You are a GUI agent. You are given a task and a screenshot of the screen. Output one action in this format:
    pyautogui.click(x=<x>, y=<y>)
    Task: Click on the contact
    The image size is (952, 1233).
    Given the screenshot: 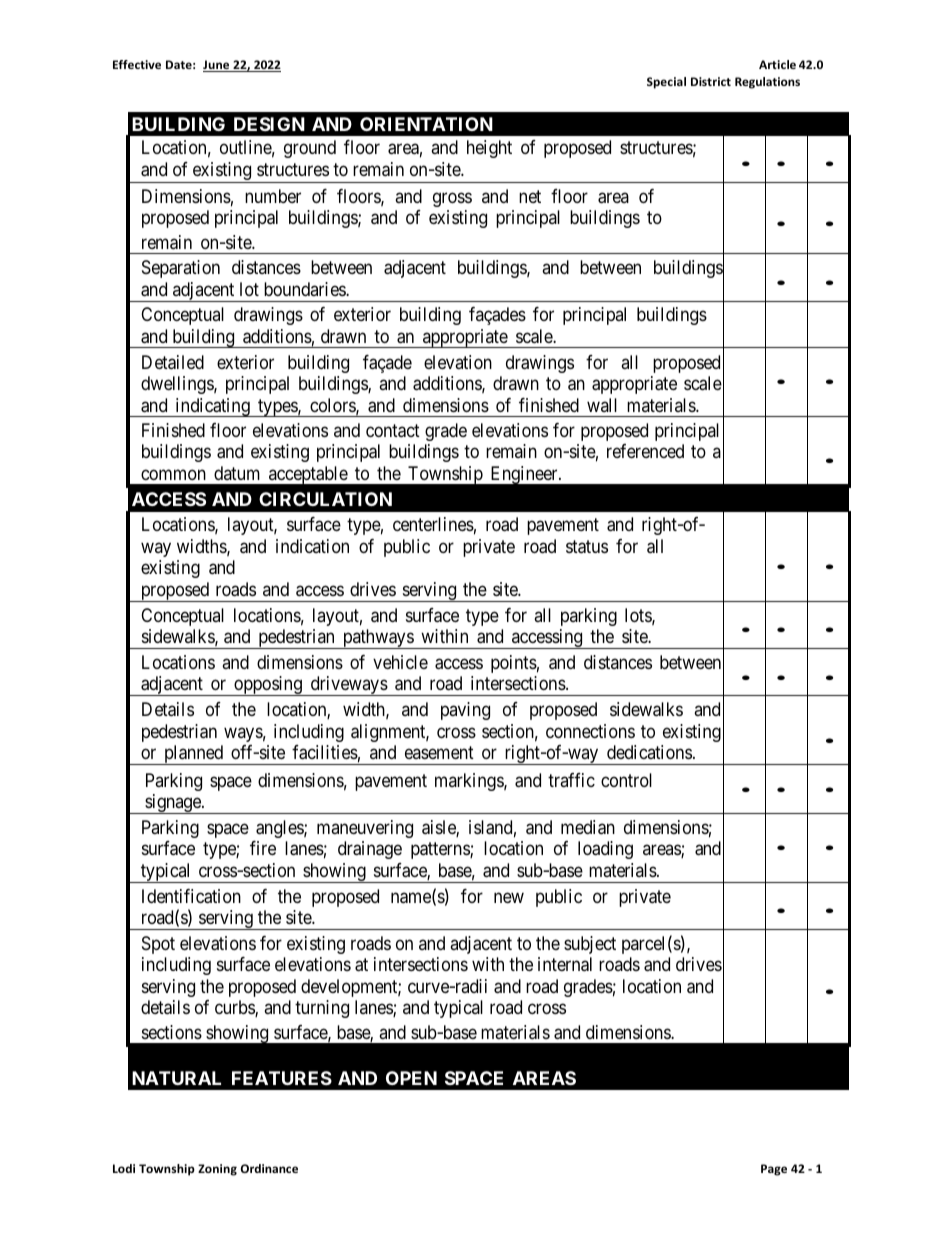 What is the action you would take?
    pyautogui.click(x=393, y=431)
